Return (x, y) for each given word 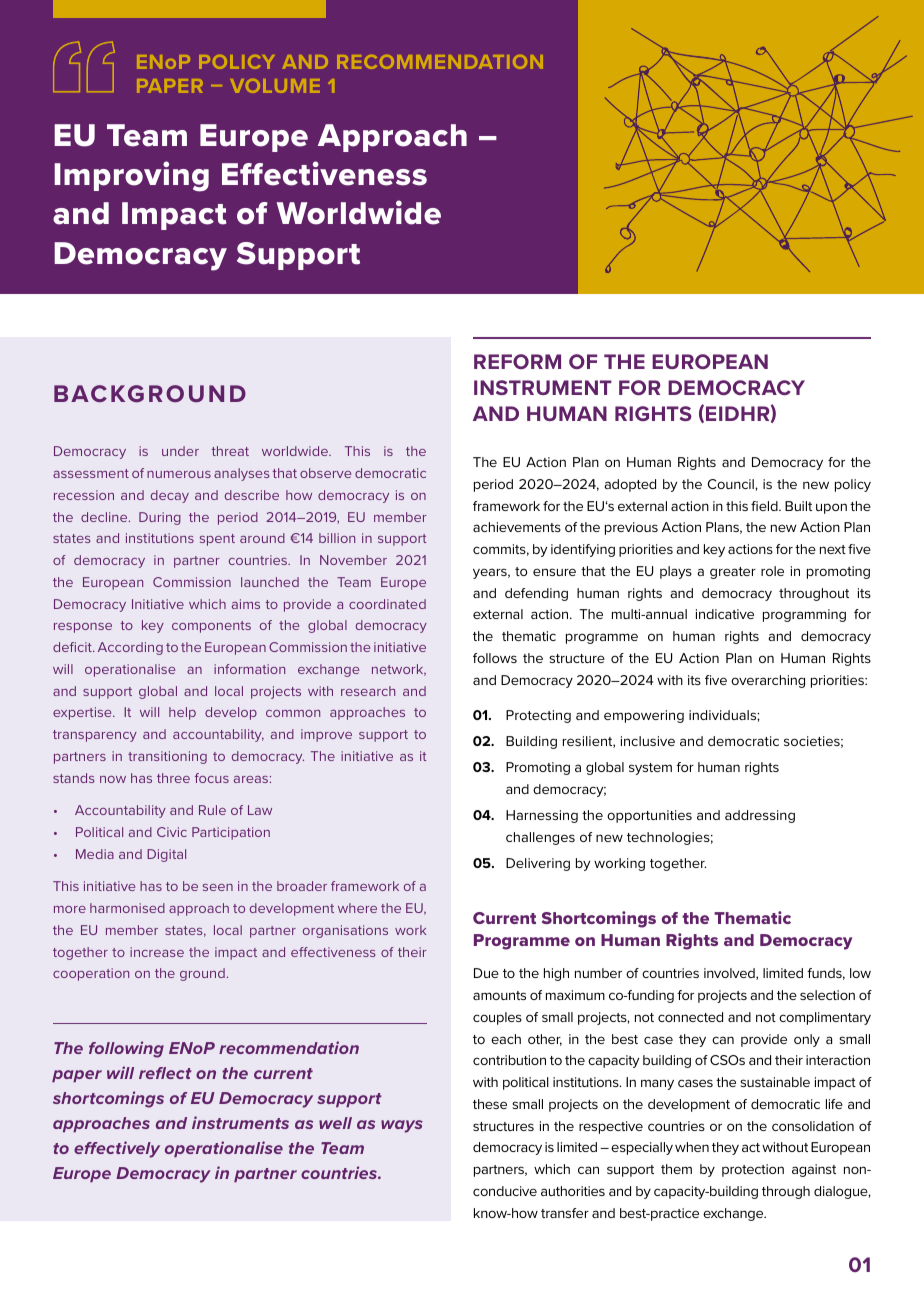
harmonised (127, 908)
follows (495, 658)
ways (402, 1126)
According (130, 648)
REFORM (517, 361)
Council (732, 484)
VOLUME (275, 86)
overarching (768, 681)
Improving (131, 176)
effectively (117, 1149)
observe (325, 473)
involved (730, 974)
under (180, 451)
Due (486, 973)
